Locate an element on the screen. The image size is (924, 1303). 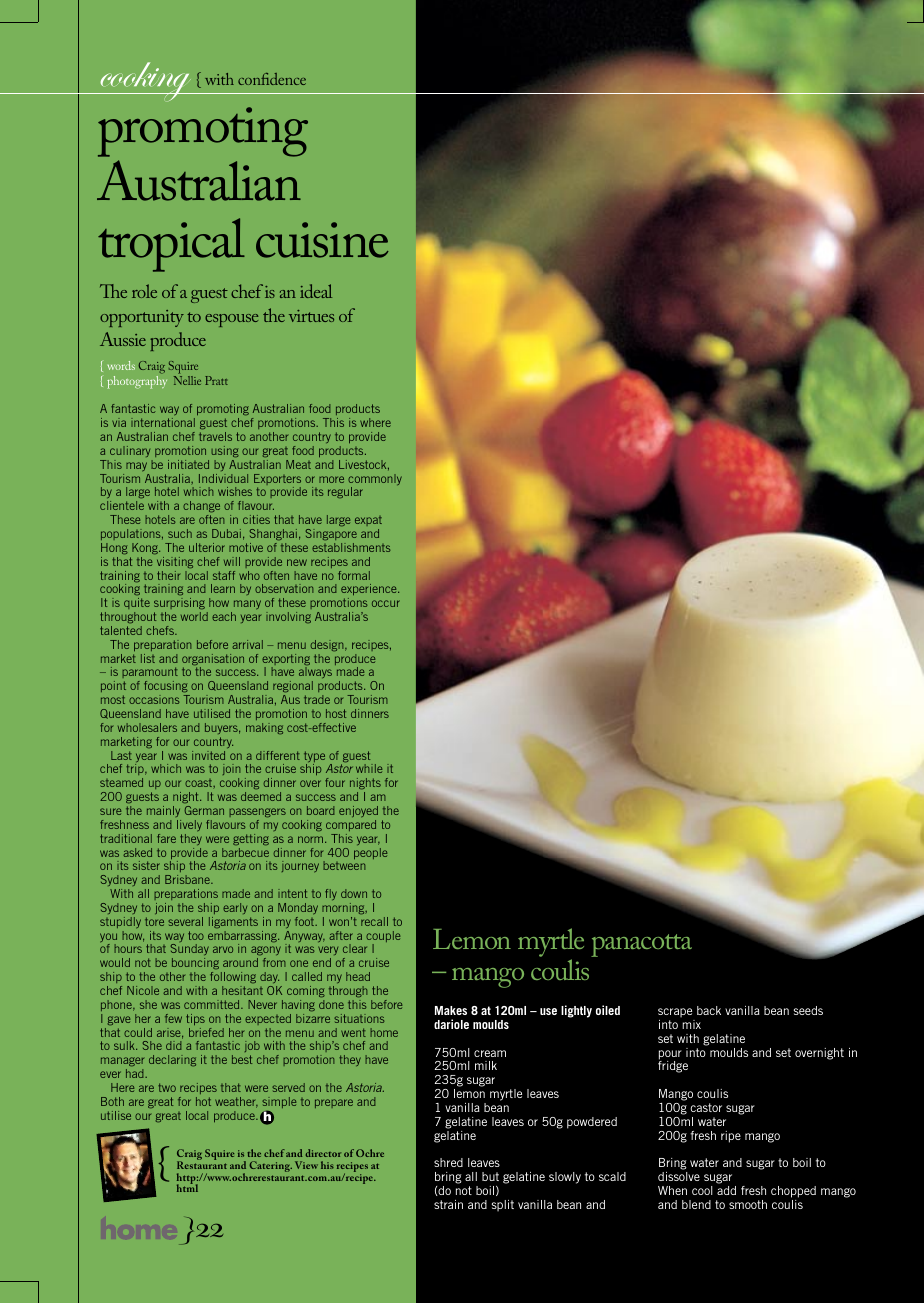
occur is located at coordinates (386, 603).
